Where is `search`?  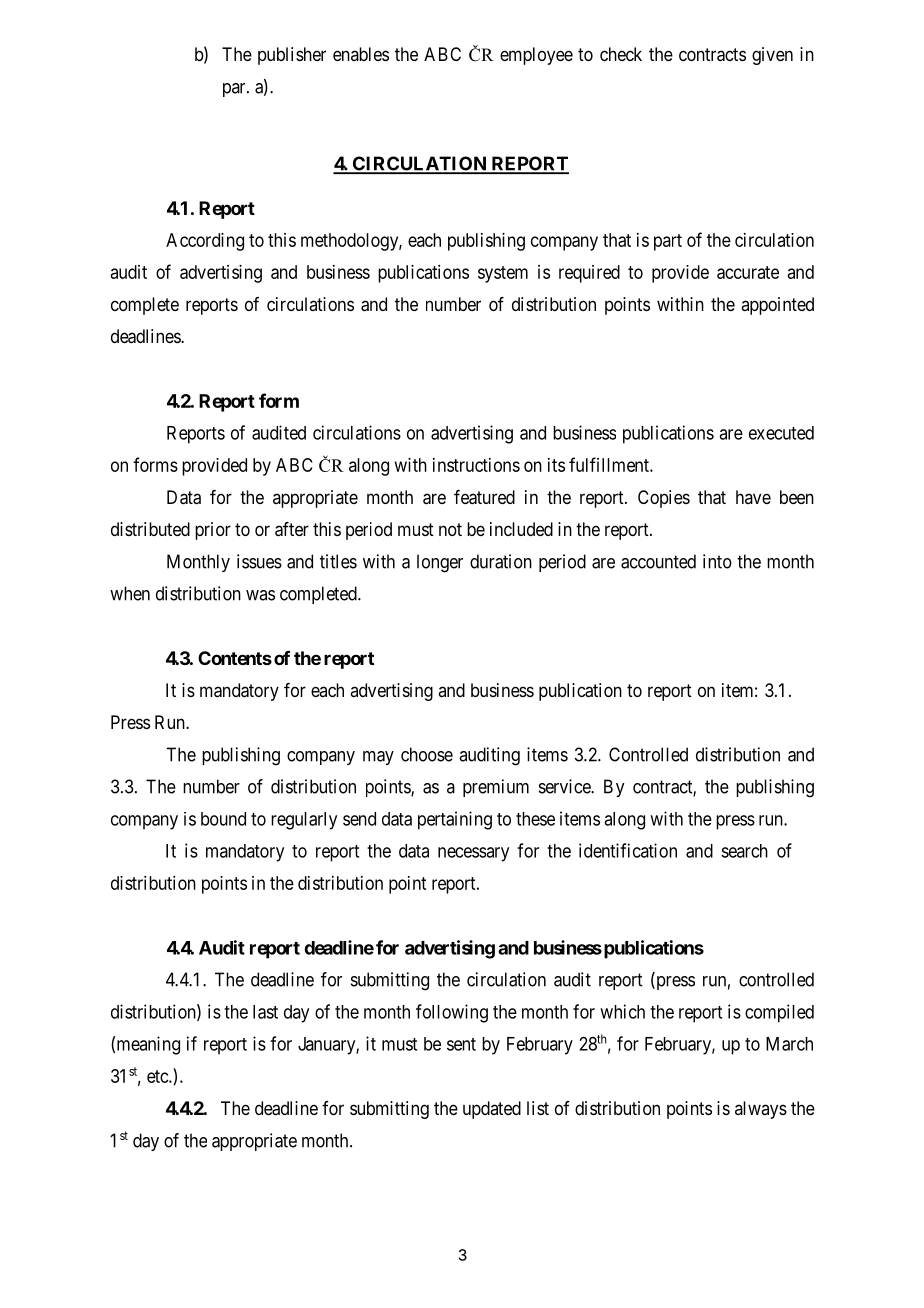 search is located at coordinates (744, 851).
